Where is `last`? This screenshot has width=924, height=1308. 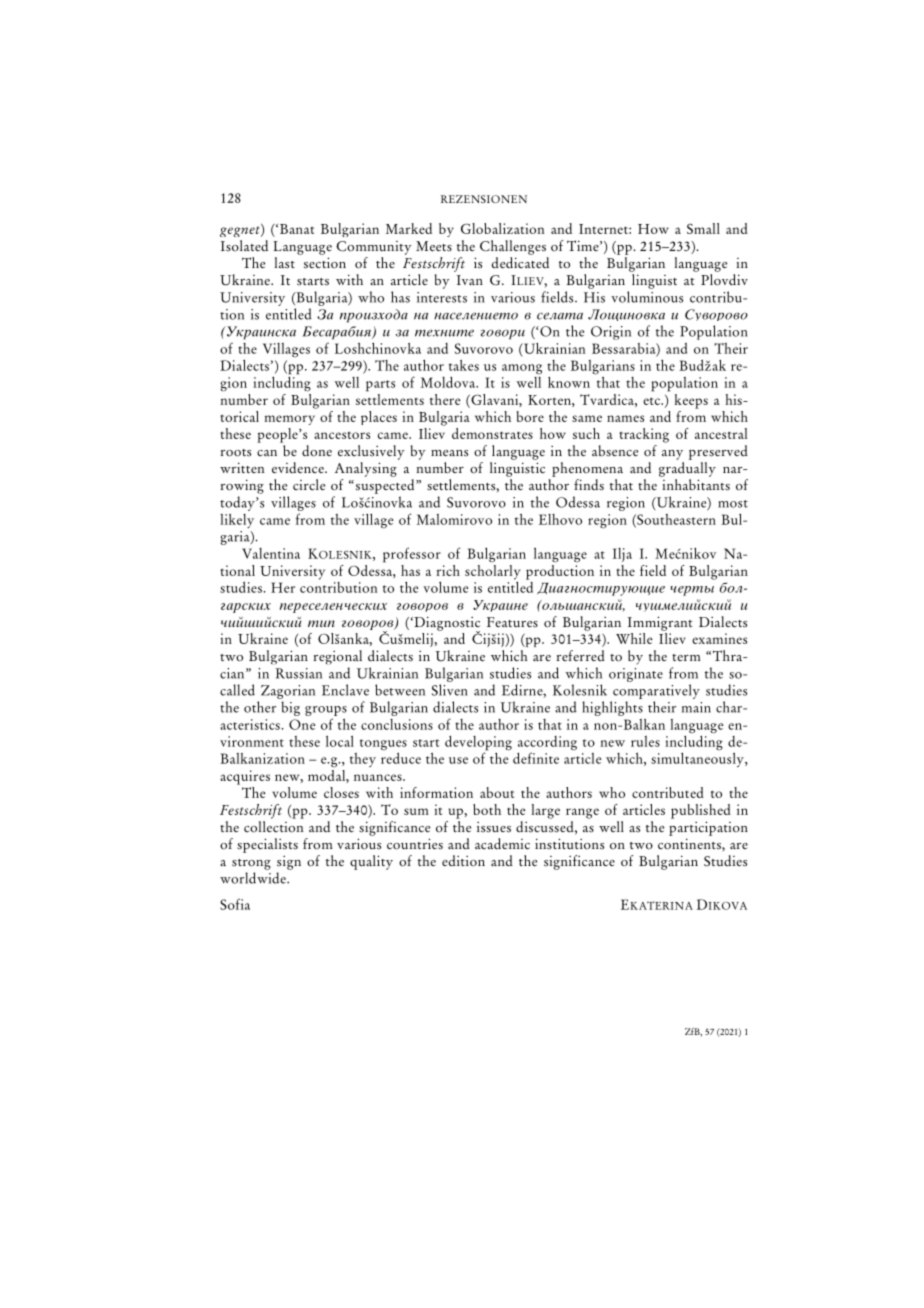 last is located at coordinates (284, 262).
